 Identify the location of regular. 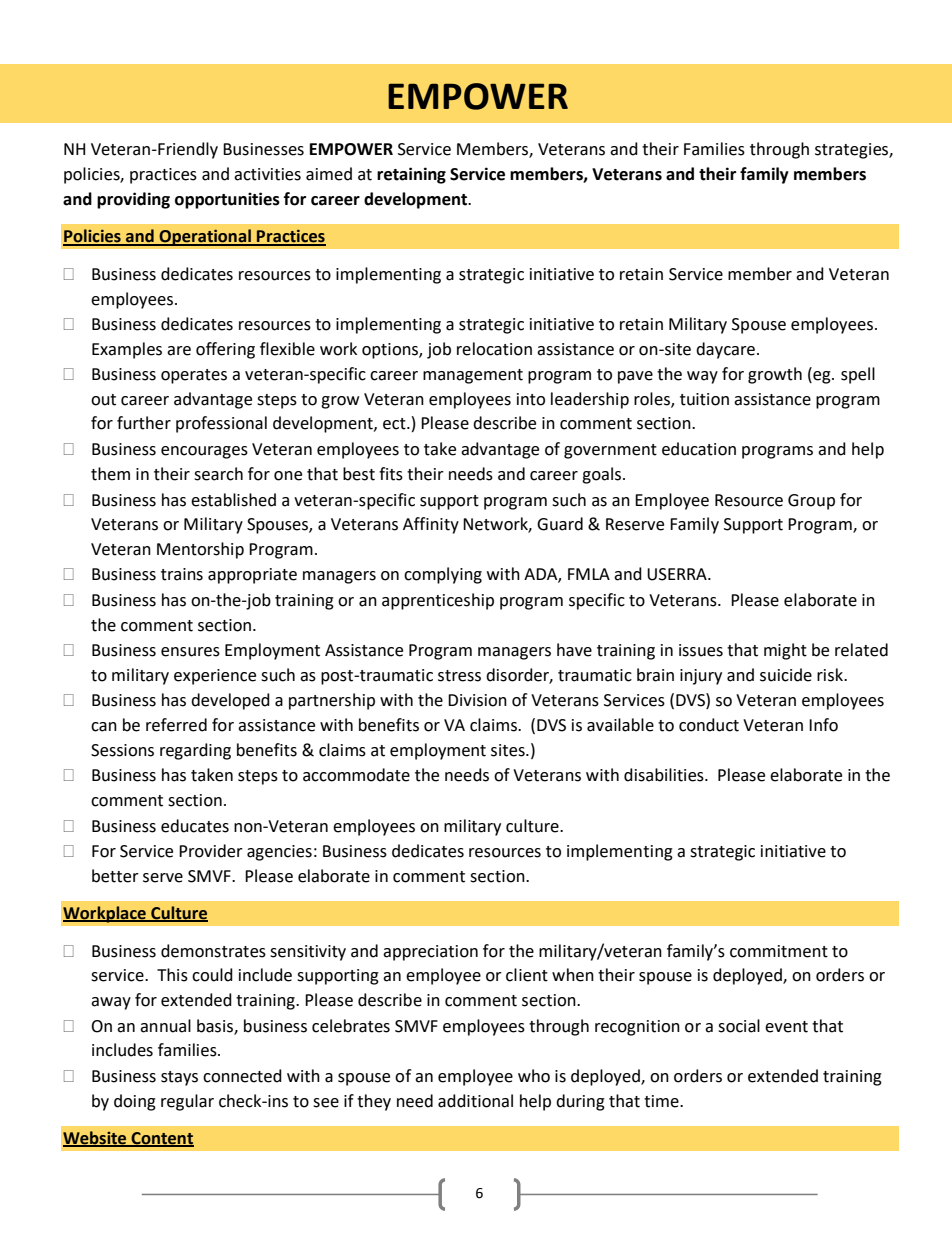
(187, 1102).
